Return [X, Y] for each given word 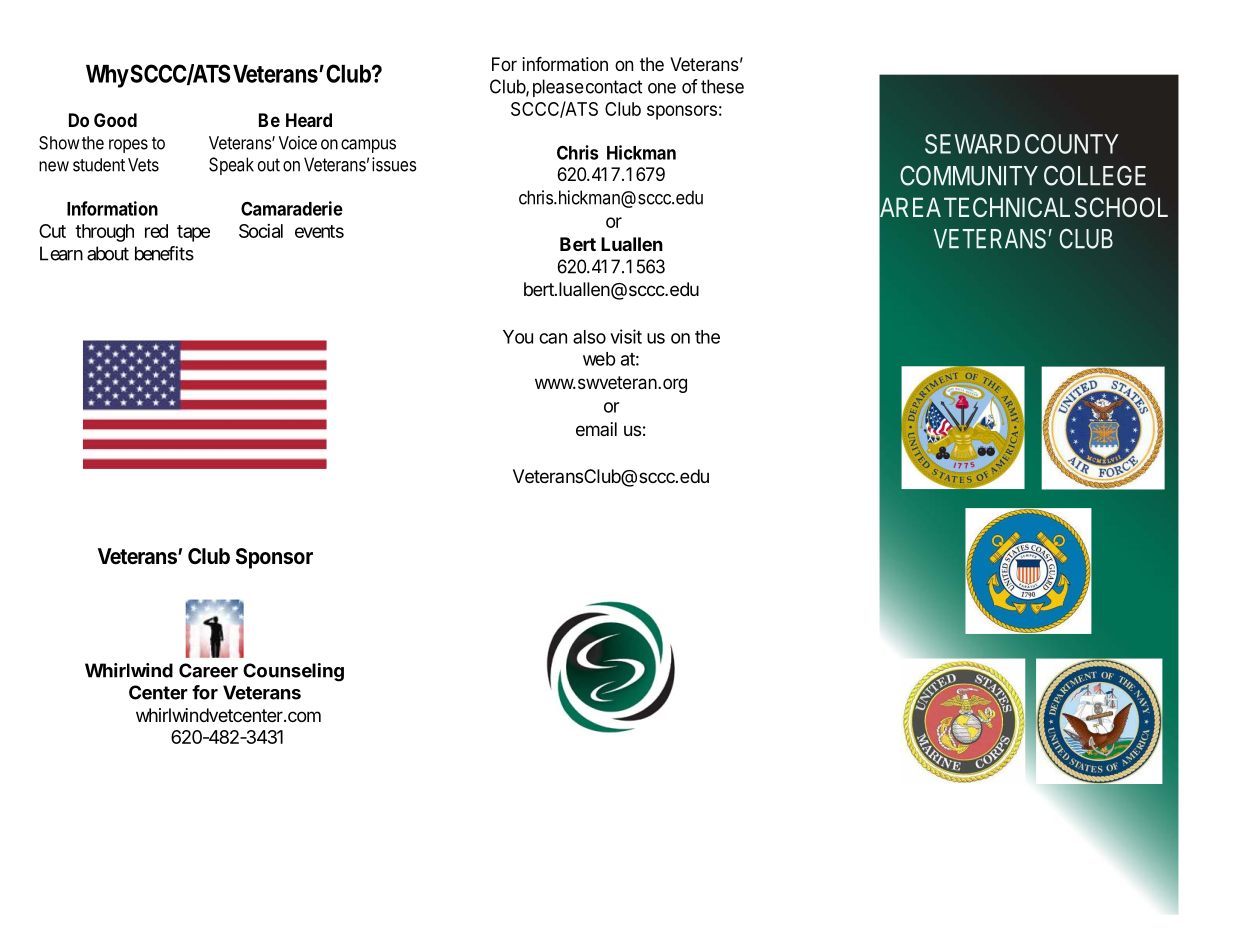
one [662, 88]
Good [115, 120]
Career [208, 670]
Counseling [293, 672]
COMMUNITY [969, 175]
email [596, 429]
